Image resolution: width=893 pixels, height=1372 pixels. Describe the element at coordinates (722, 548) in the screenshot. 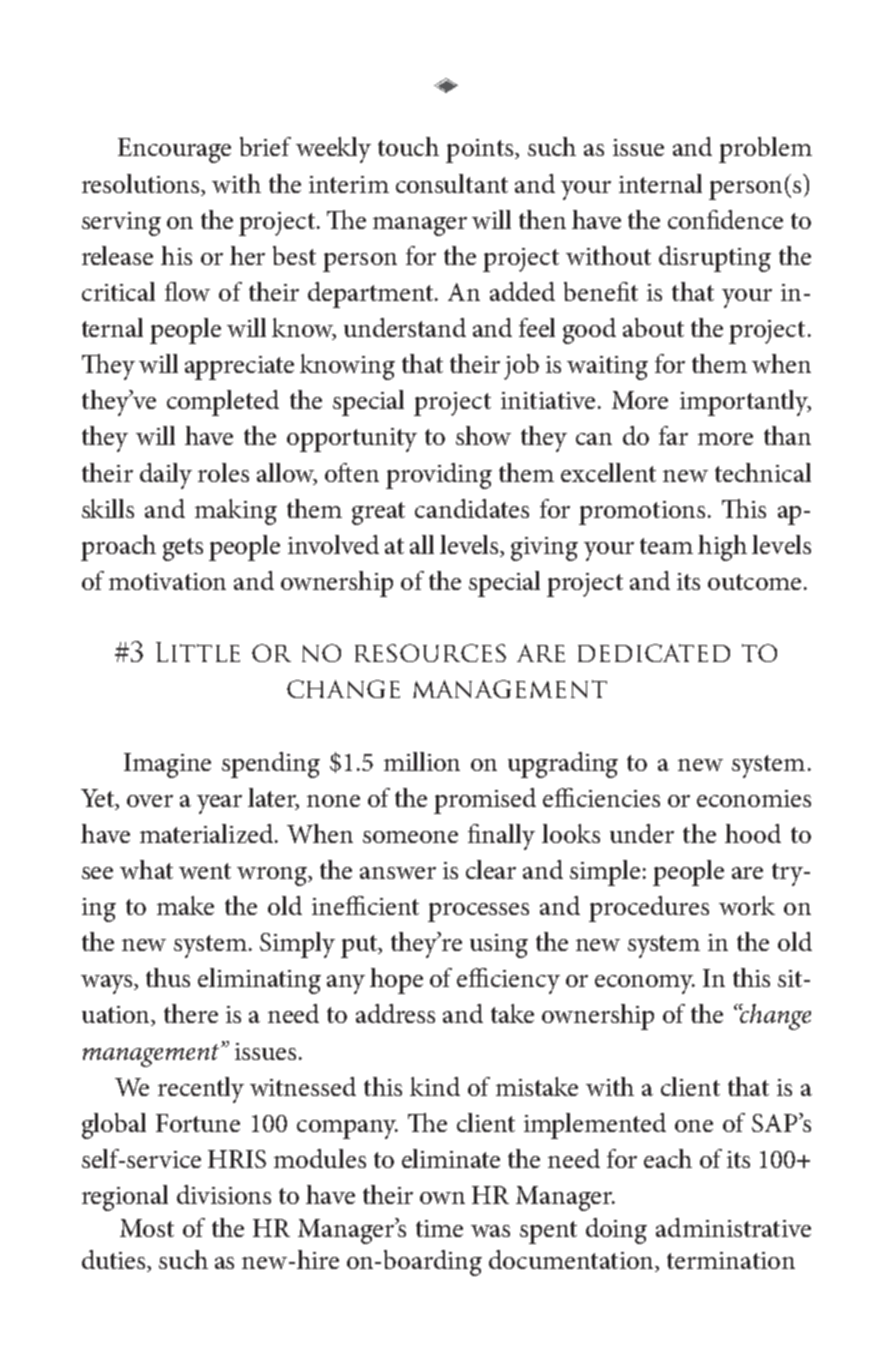

I see `high` at that location.
